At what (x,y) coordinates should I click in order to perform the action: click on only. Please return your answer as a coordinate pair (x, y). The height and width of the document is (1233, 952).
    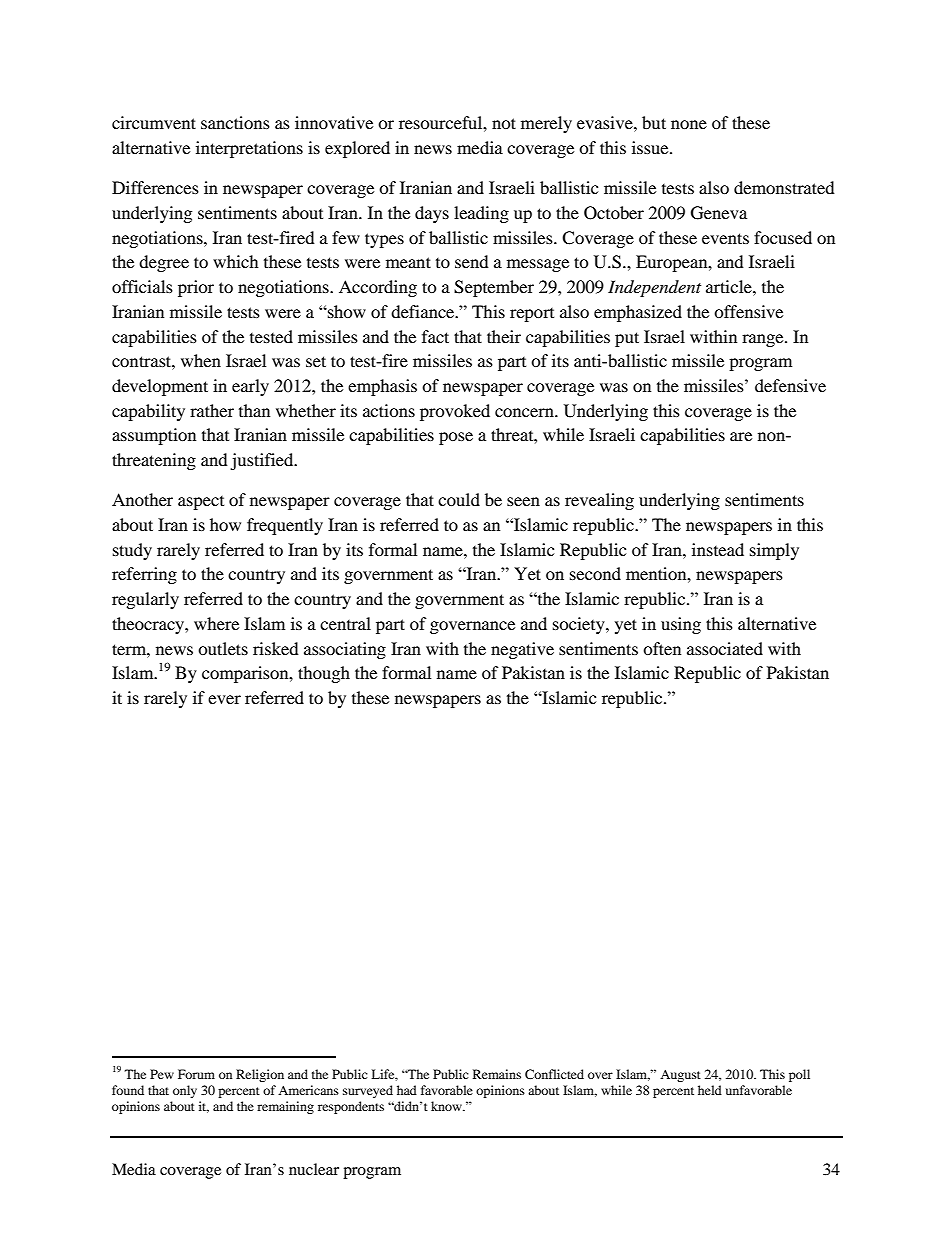
    Looking at the image, I should click on (185, 1091).
